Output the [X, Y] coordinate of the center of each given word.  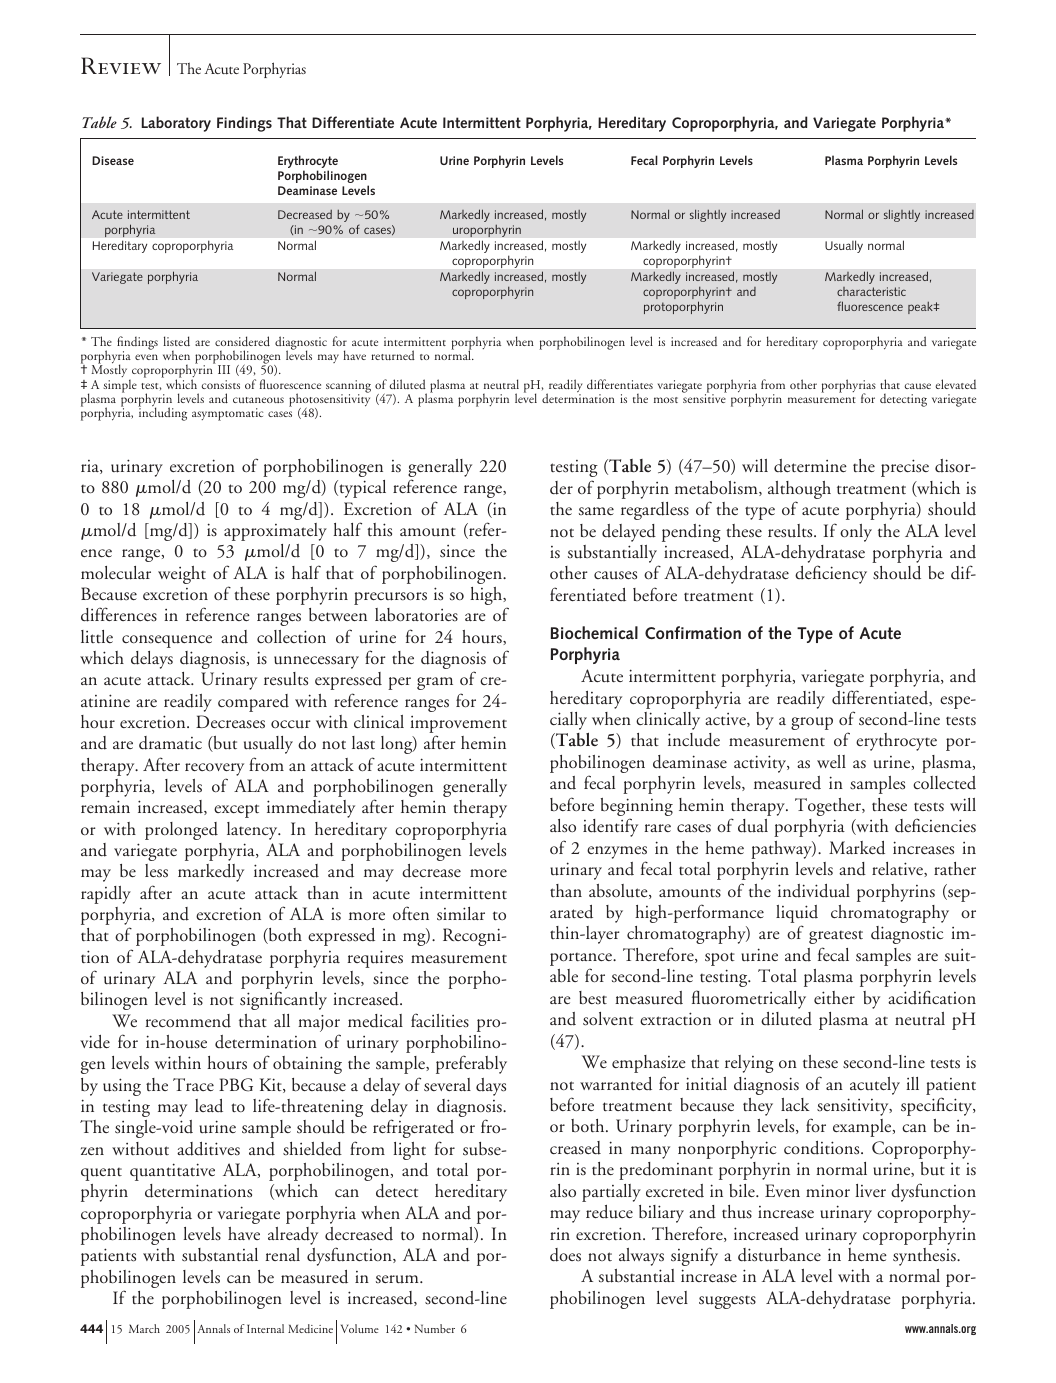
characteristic [871, 291]
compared [253, 703]
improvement [458, 726]
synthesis [925, 1257]
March [144, 1328]
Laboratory [176, 124]
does [565, 1255]
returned [393, 355]
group [812, 723]
